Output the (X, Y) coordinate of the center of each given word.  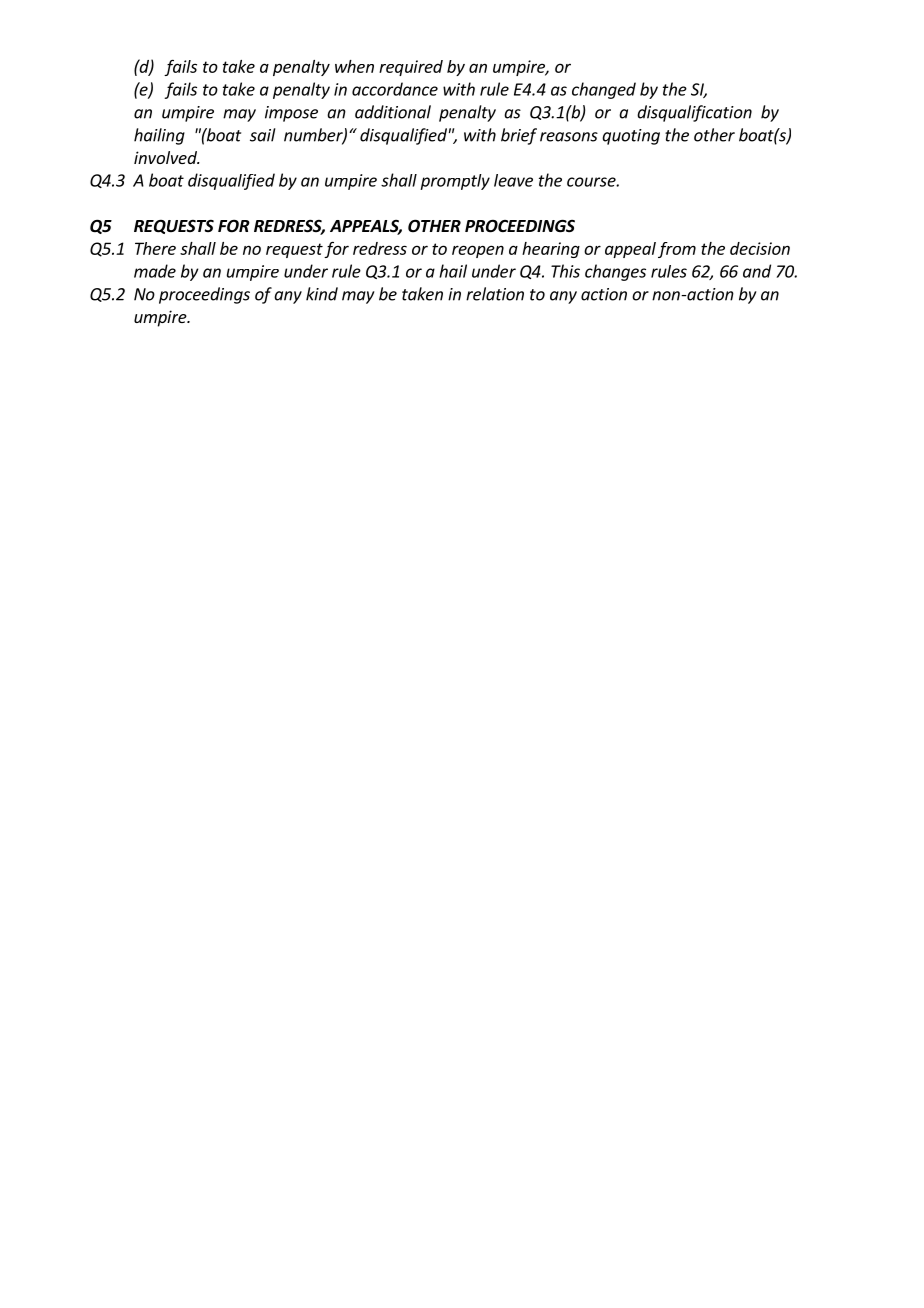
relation (495, 294)
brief (519, 136)
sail (263, 135)
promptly (455, 182)
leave (513, 180)
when (354, 66)
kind (322, 294)
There (155, 248)
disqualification (694, 113)
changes (615, 272)
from (677, 250)
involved (166, 157)
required (411, 68)
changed (604, 90)
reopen (478, 251)
